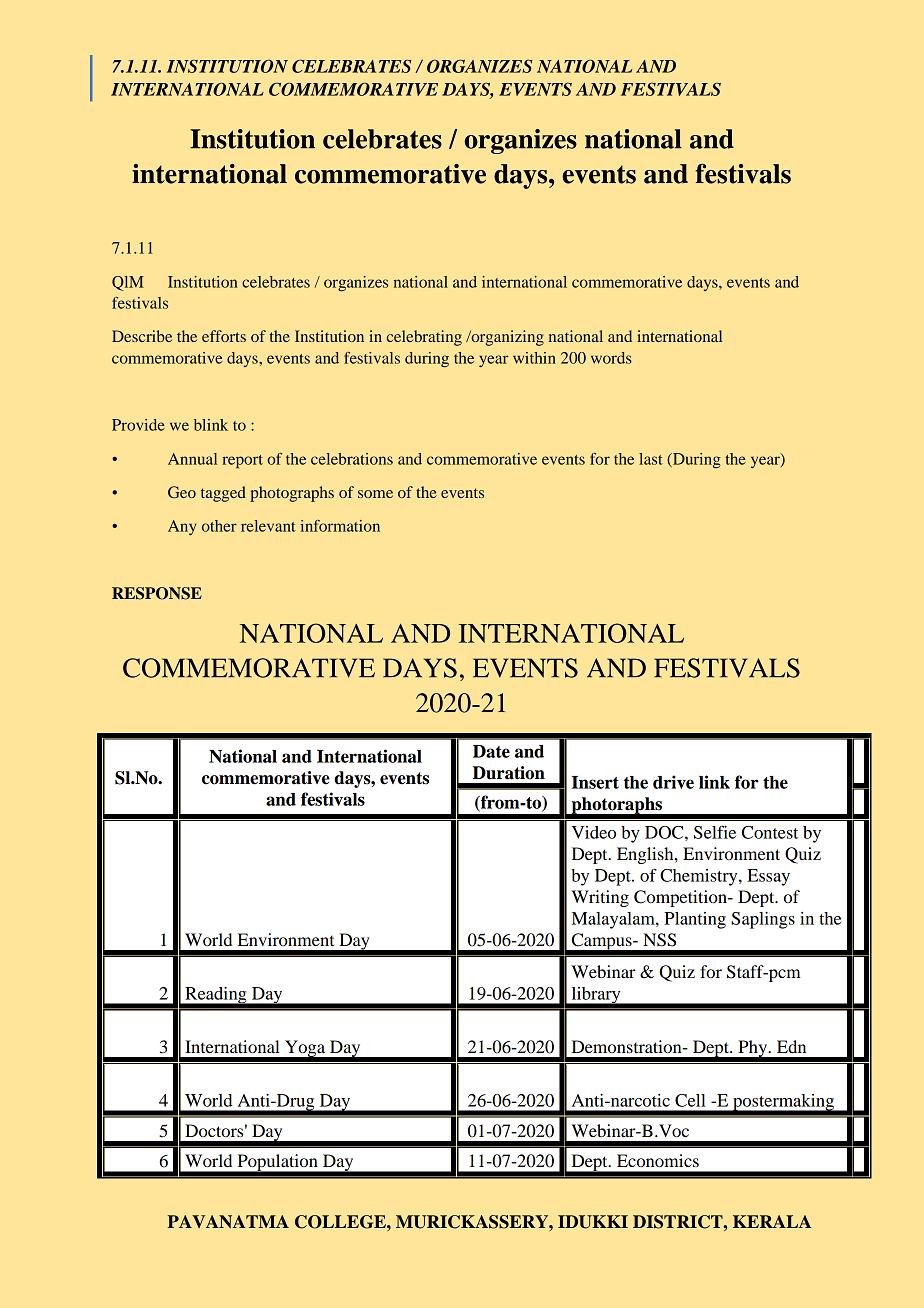 This image has width=924, height=1308. What do you see at coordinates (772, 1221) in the image?
I see `KERALA` at bounding box center [772, 1221].
